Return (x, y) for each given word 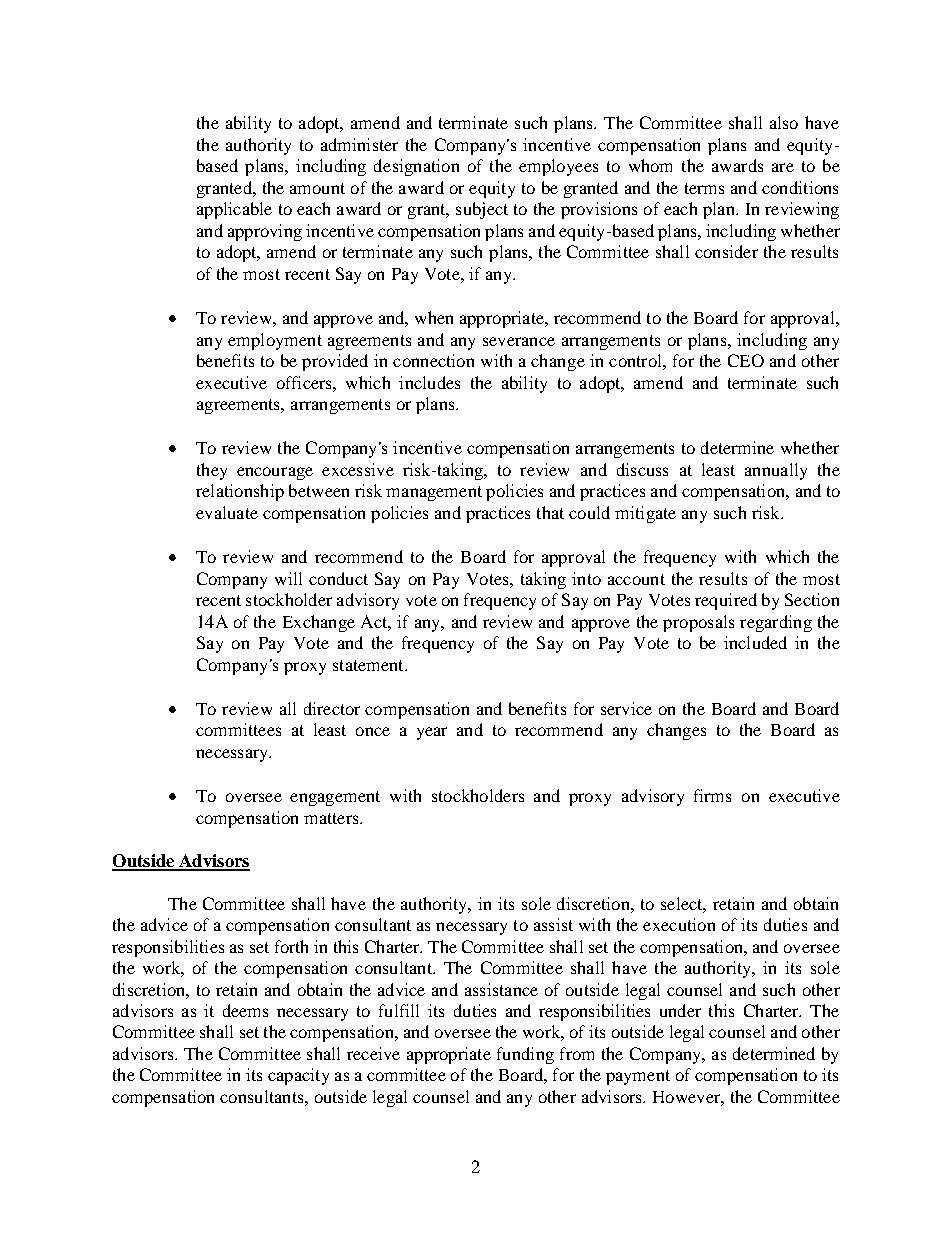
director (332, 708)
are (783, 167)
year (432, 733)
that (550, 512)
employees (558, 167)
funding (525, 1055)
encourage (275, 473)
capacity (298, 1076)
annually (776, 471)
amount (317, 188)
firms (712, 795)
